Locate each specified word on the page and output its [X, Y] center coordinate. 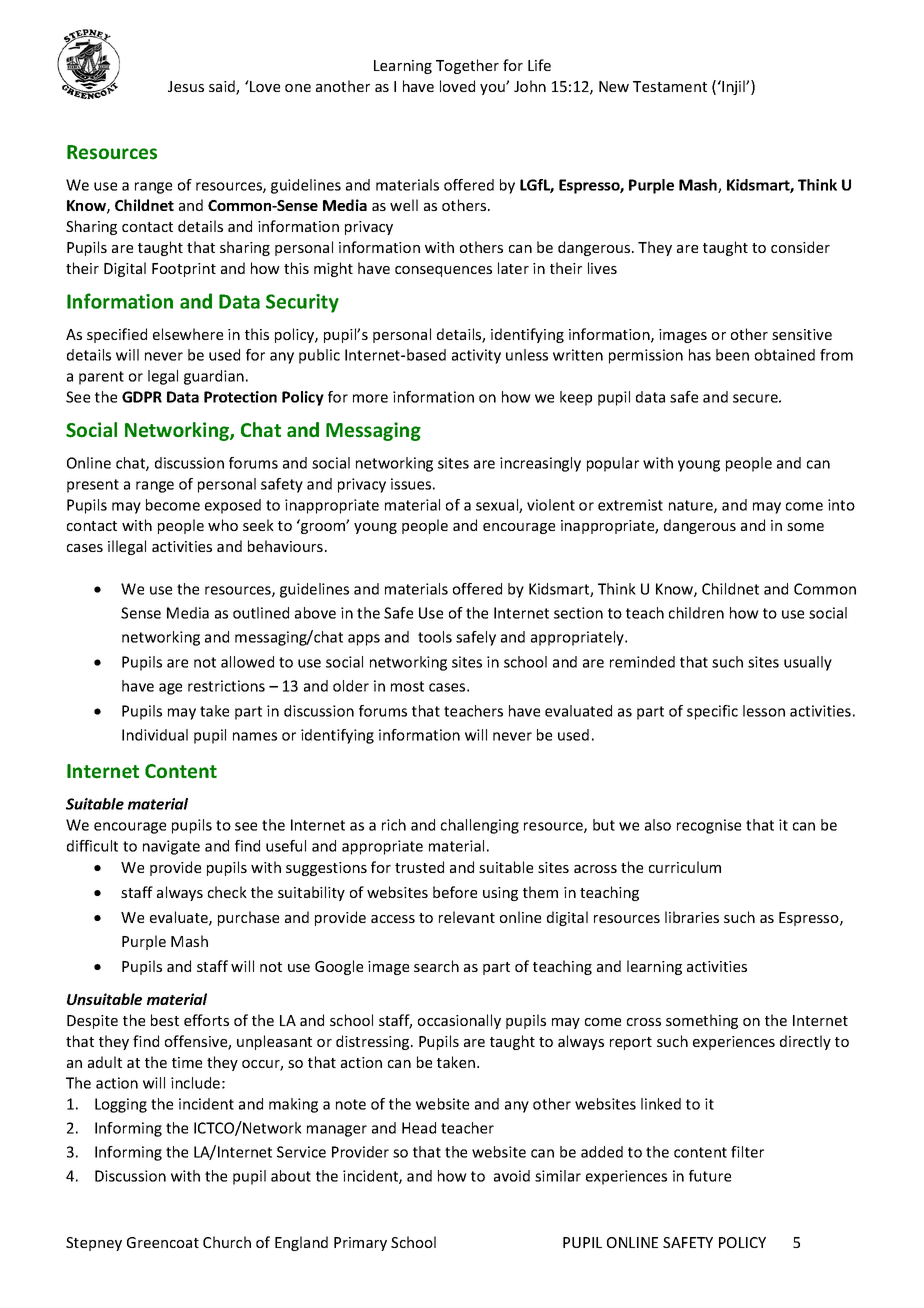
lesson [764, 711]
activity [476, 356]
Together [467, 66]
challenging [480, 826]
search [436, 966]
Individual [155, 735]
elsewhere [188, 334]
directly [805, 1042]
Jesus [186, 86]
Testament [670, 86]
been [732, 355]
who [223, 525]
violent [551, 505]
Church [227, 1242]
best [165, 1020]
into [841, 505]
